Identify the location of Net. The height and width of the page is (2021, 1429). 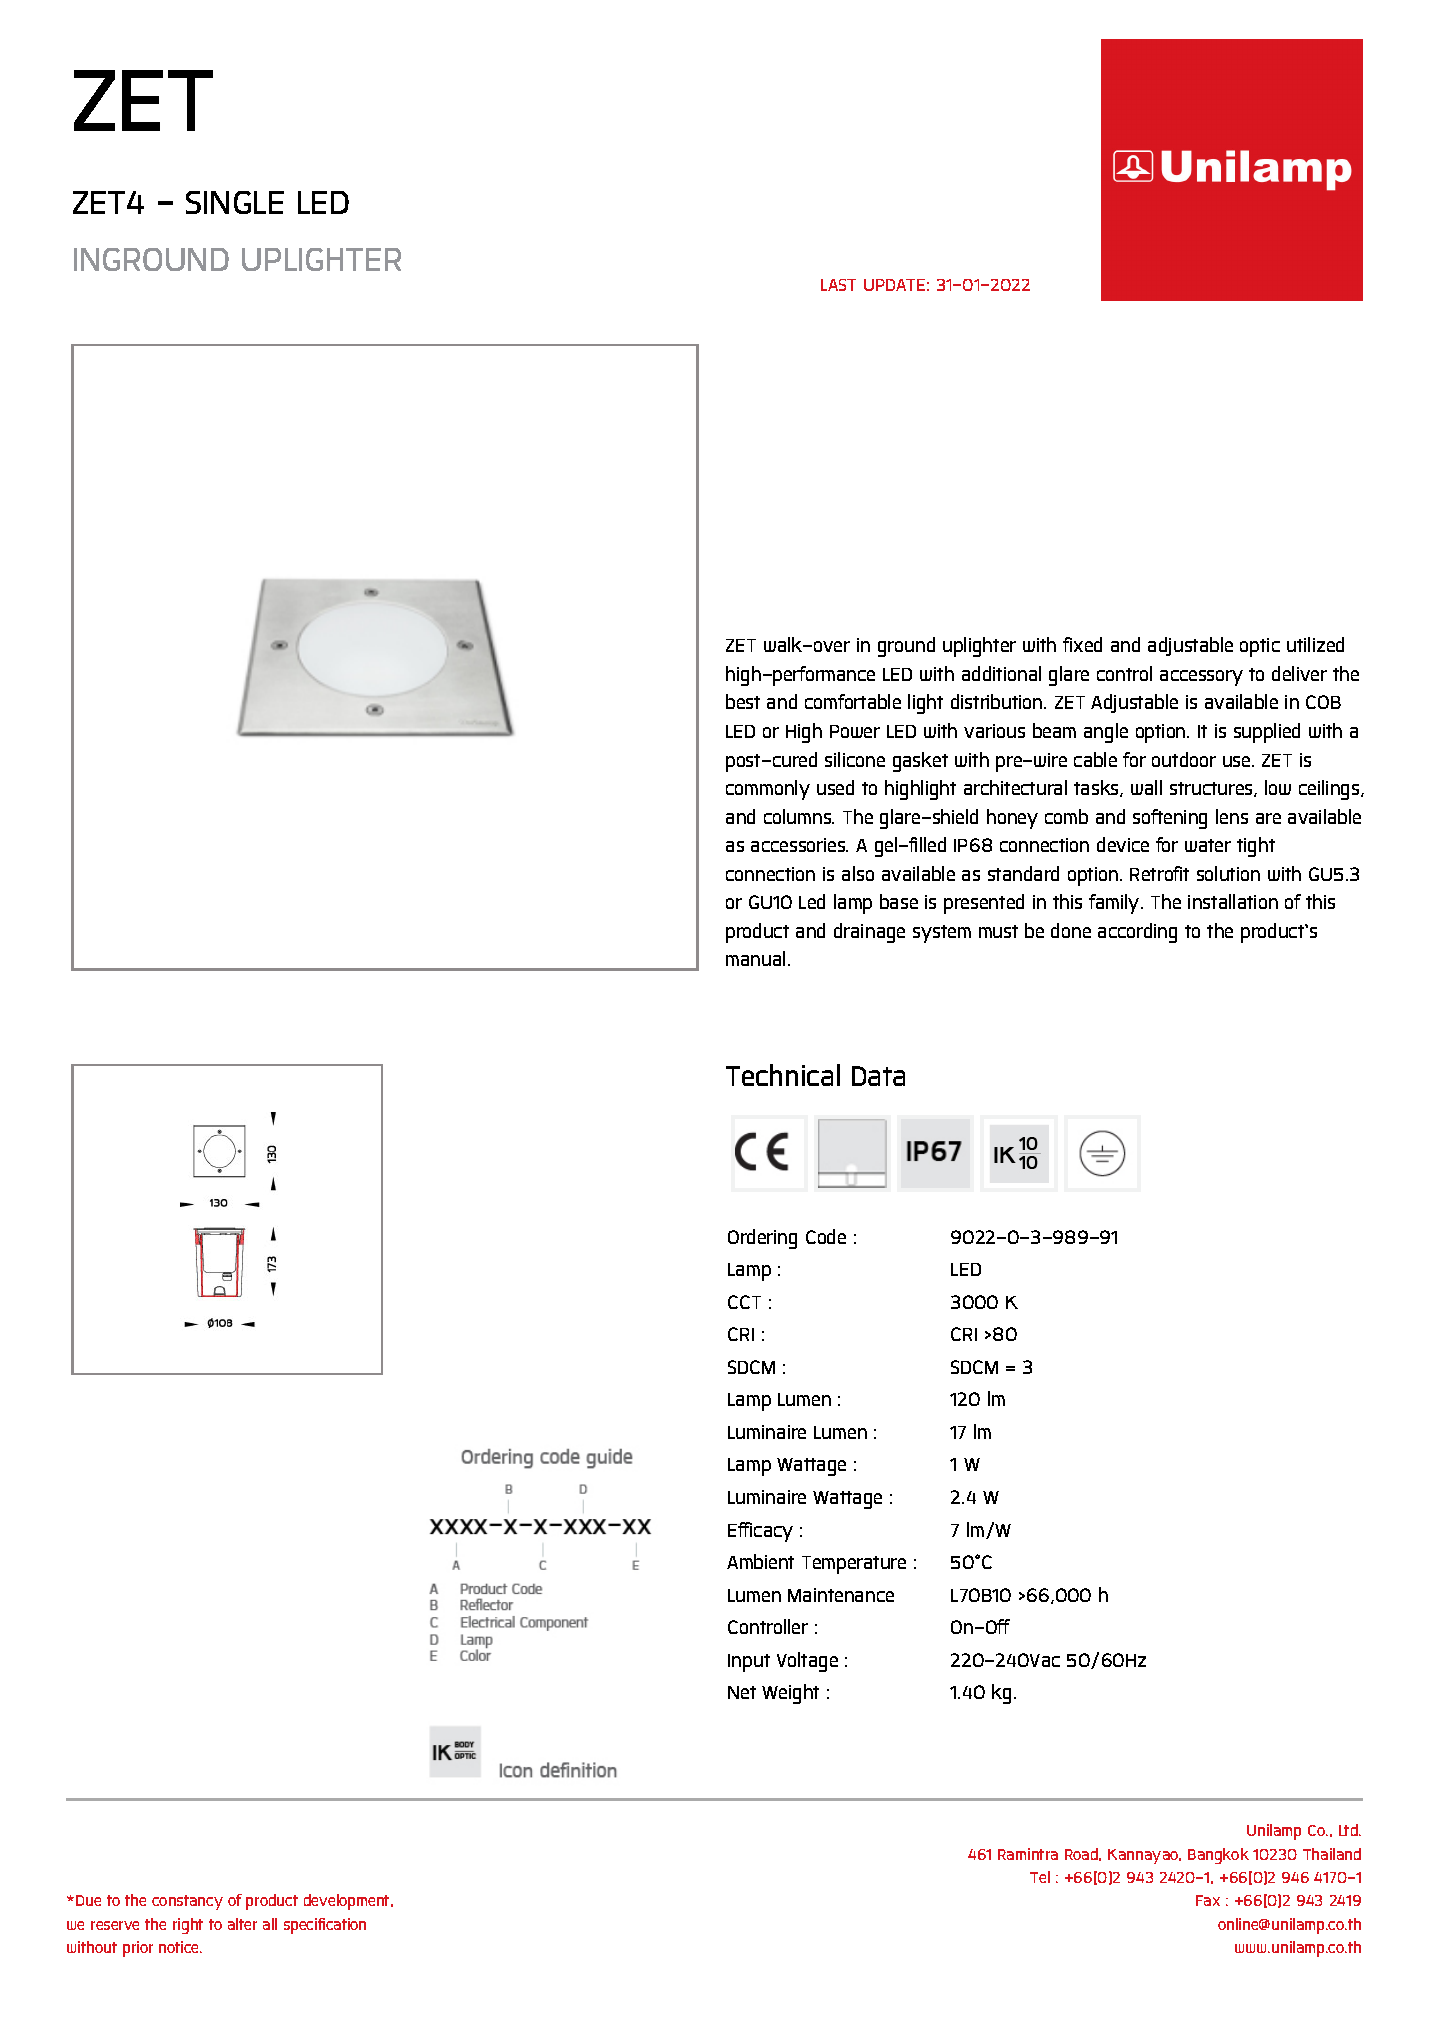
(742, 1692).
